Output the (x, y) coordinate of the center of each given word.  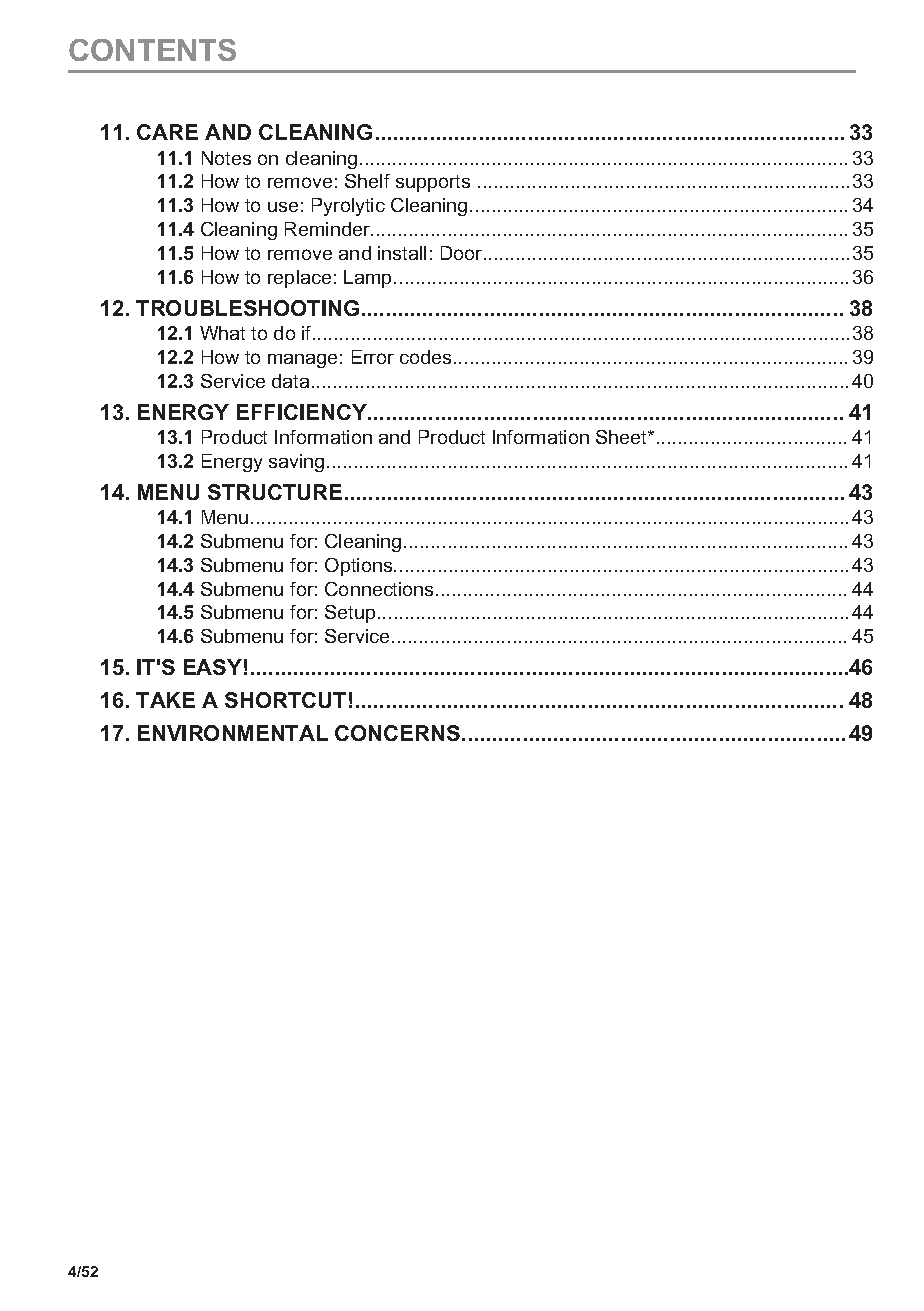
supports (433, 183)
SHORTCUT (285, 700)
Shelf (367, 181)
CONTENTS (152, 50)
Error (373, 357)
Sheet (623, 437)
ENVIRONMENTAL (233, 733)
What (222, 333)
